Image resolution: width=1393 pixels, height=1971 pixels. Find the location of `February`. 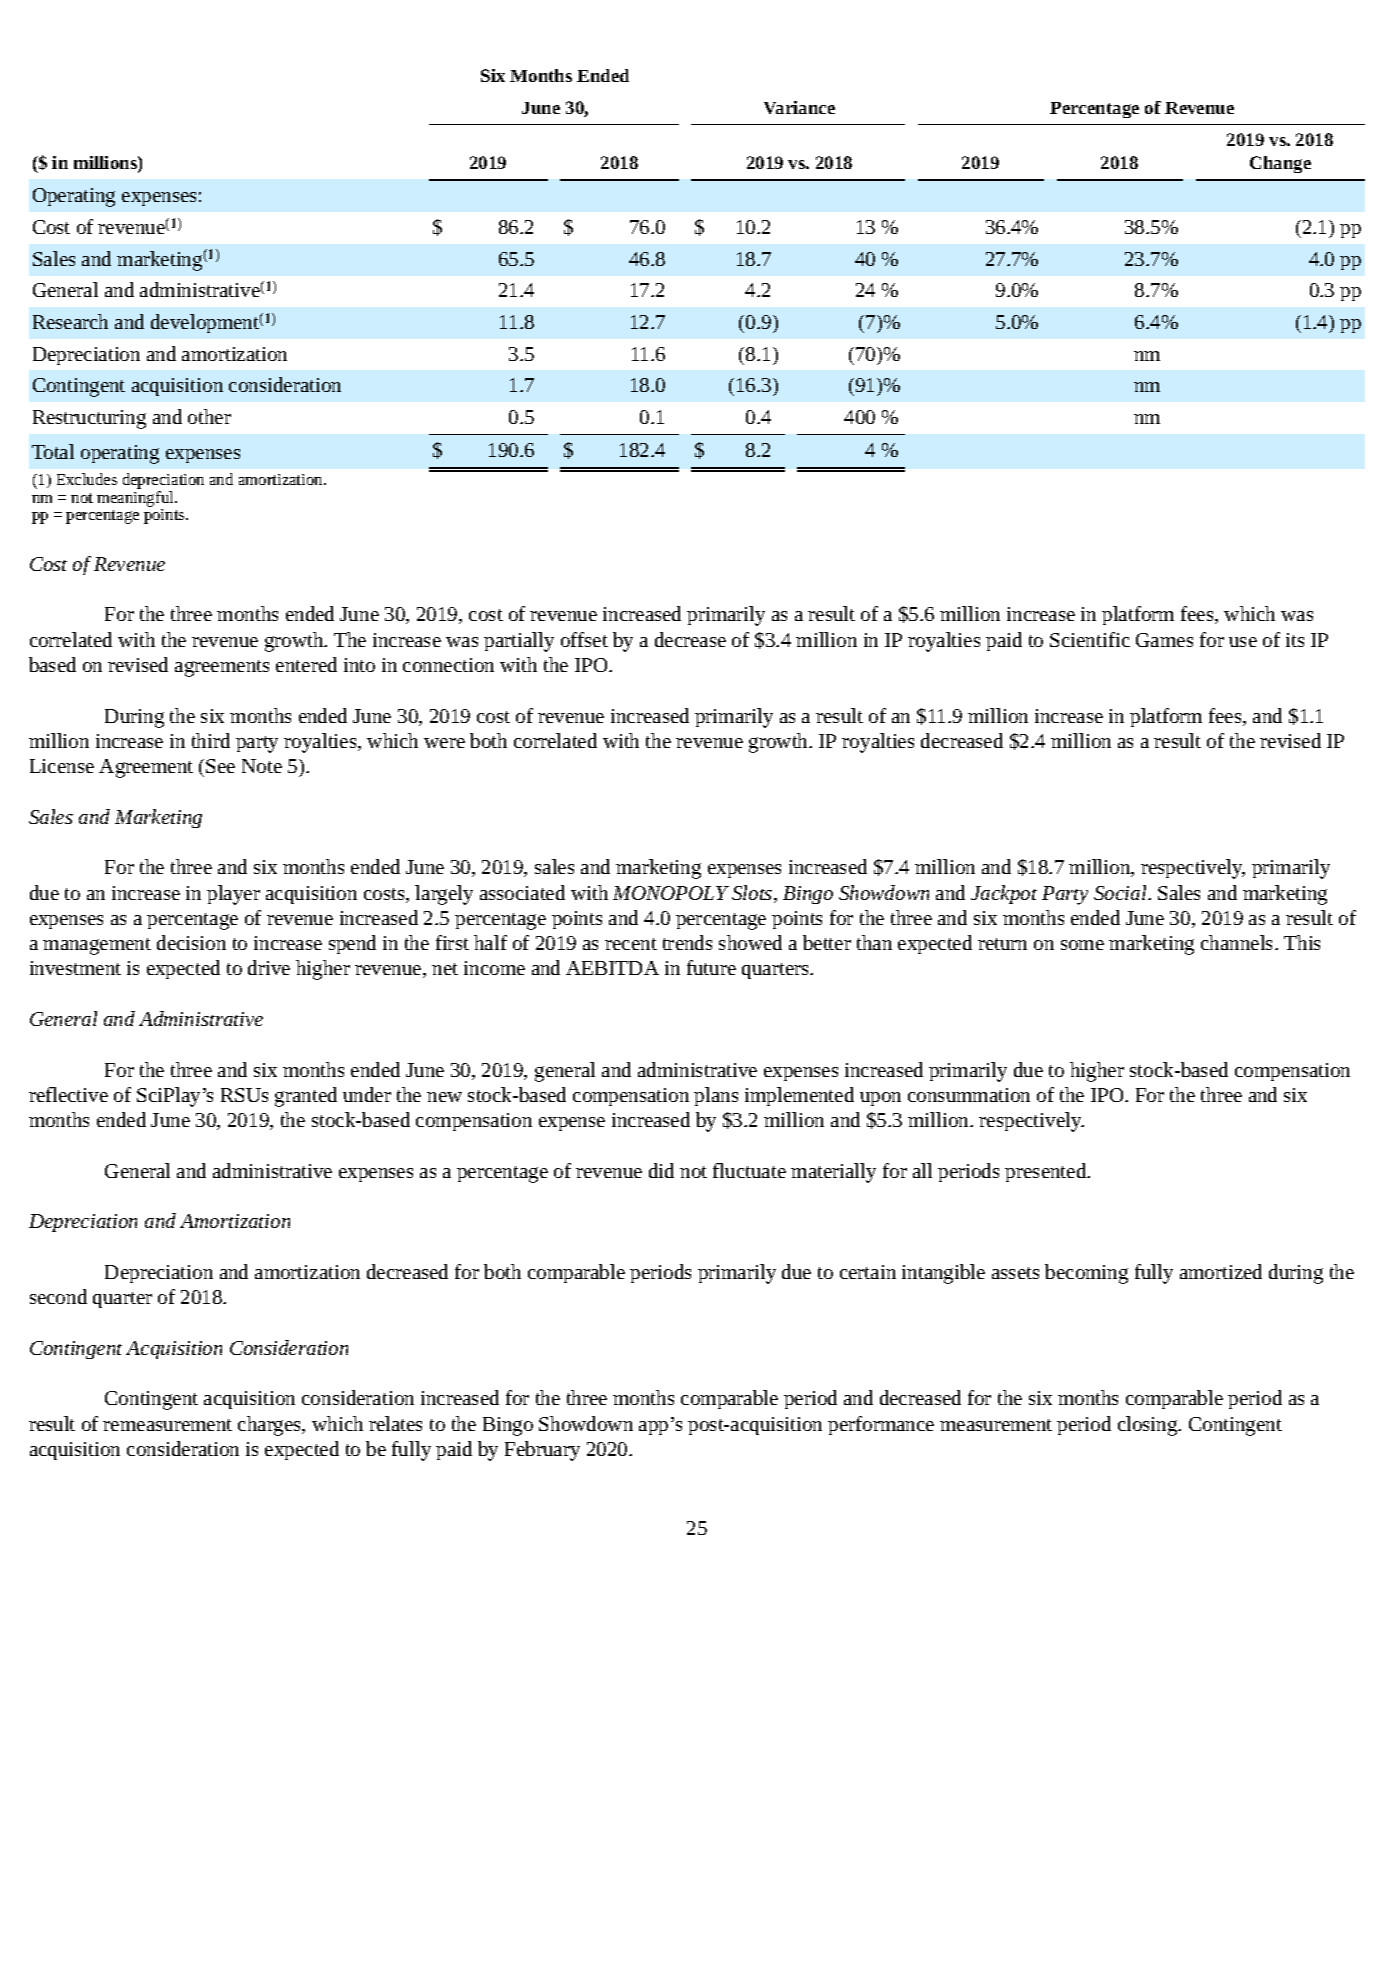

February is located at coordinates (542, 1451).
